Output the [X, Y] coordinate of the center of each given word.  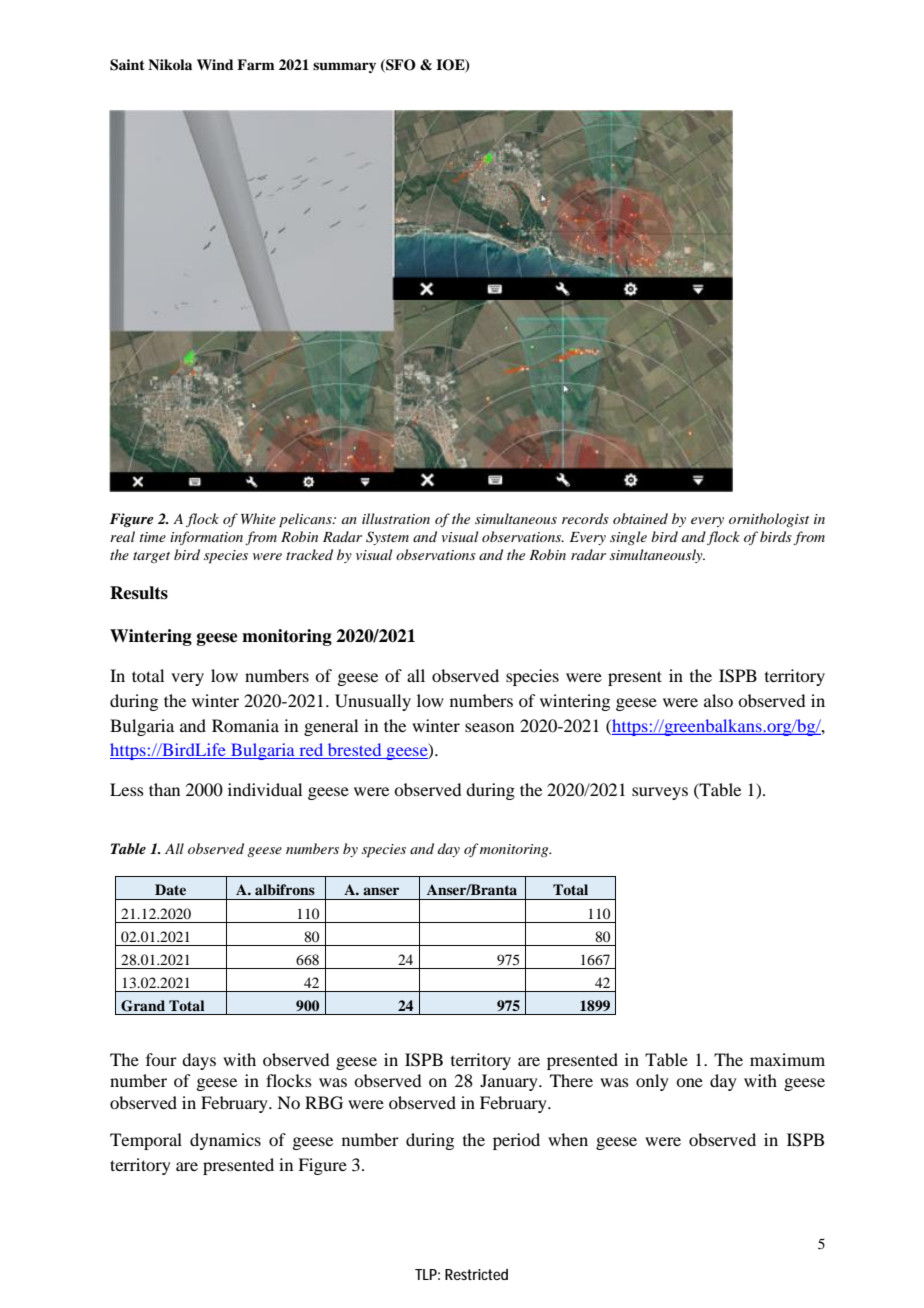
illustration [396, 518]
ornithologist [769, 520]
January [510, 1082]
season [489, 727]
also [718, 700]
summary [344, 67]
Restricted [476, 1274]
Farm [256, 64]
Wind [215, 64]
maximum [787, 1059]
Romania [245, 725]
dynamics [225, 1141]
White [258, 518]
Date [170, 889]
